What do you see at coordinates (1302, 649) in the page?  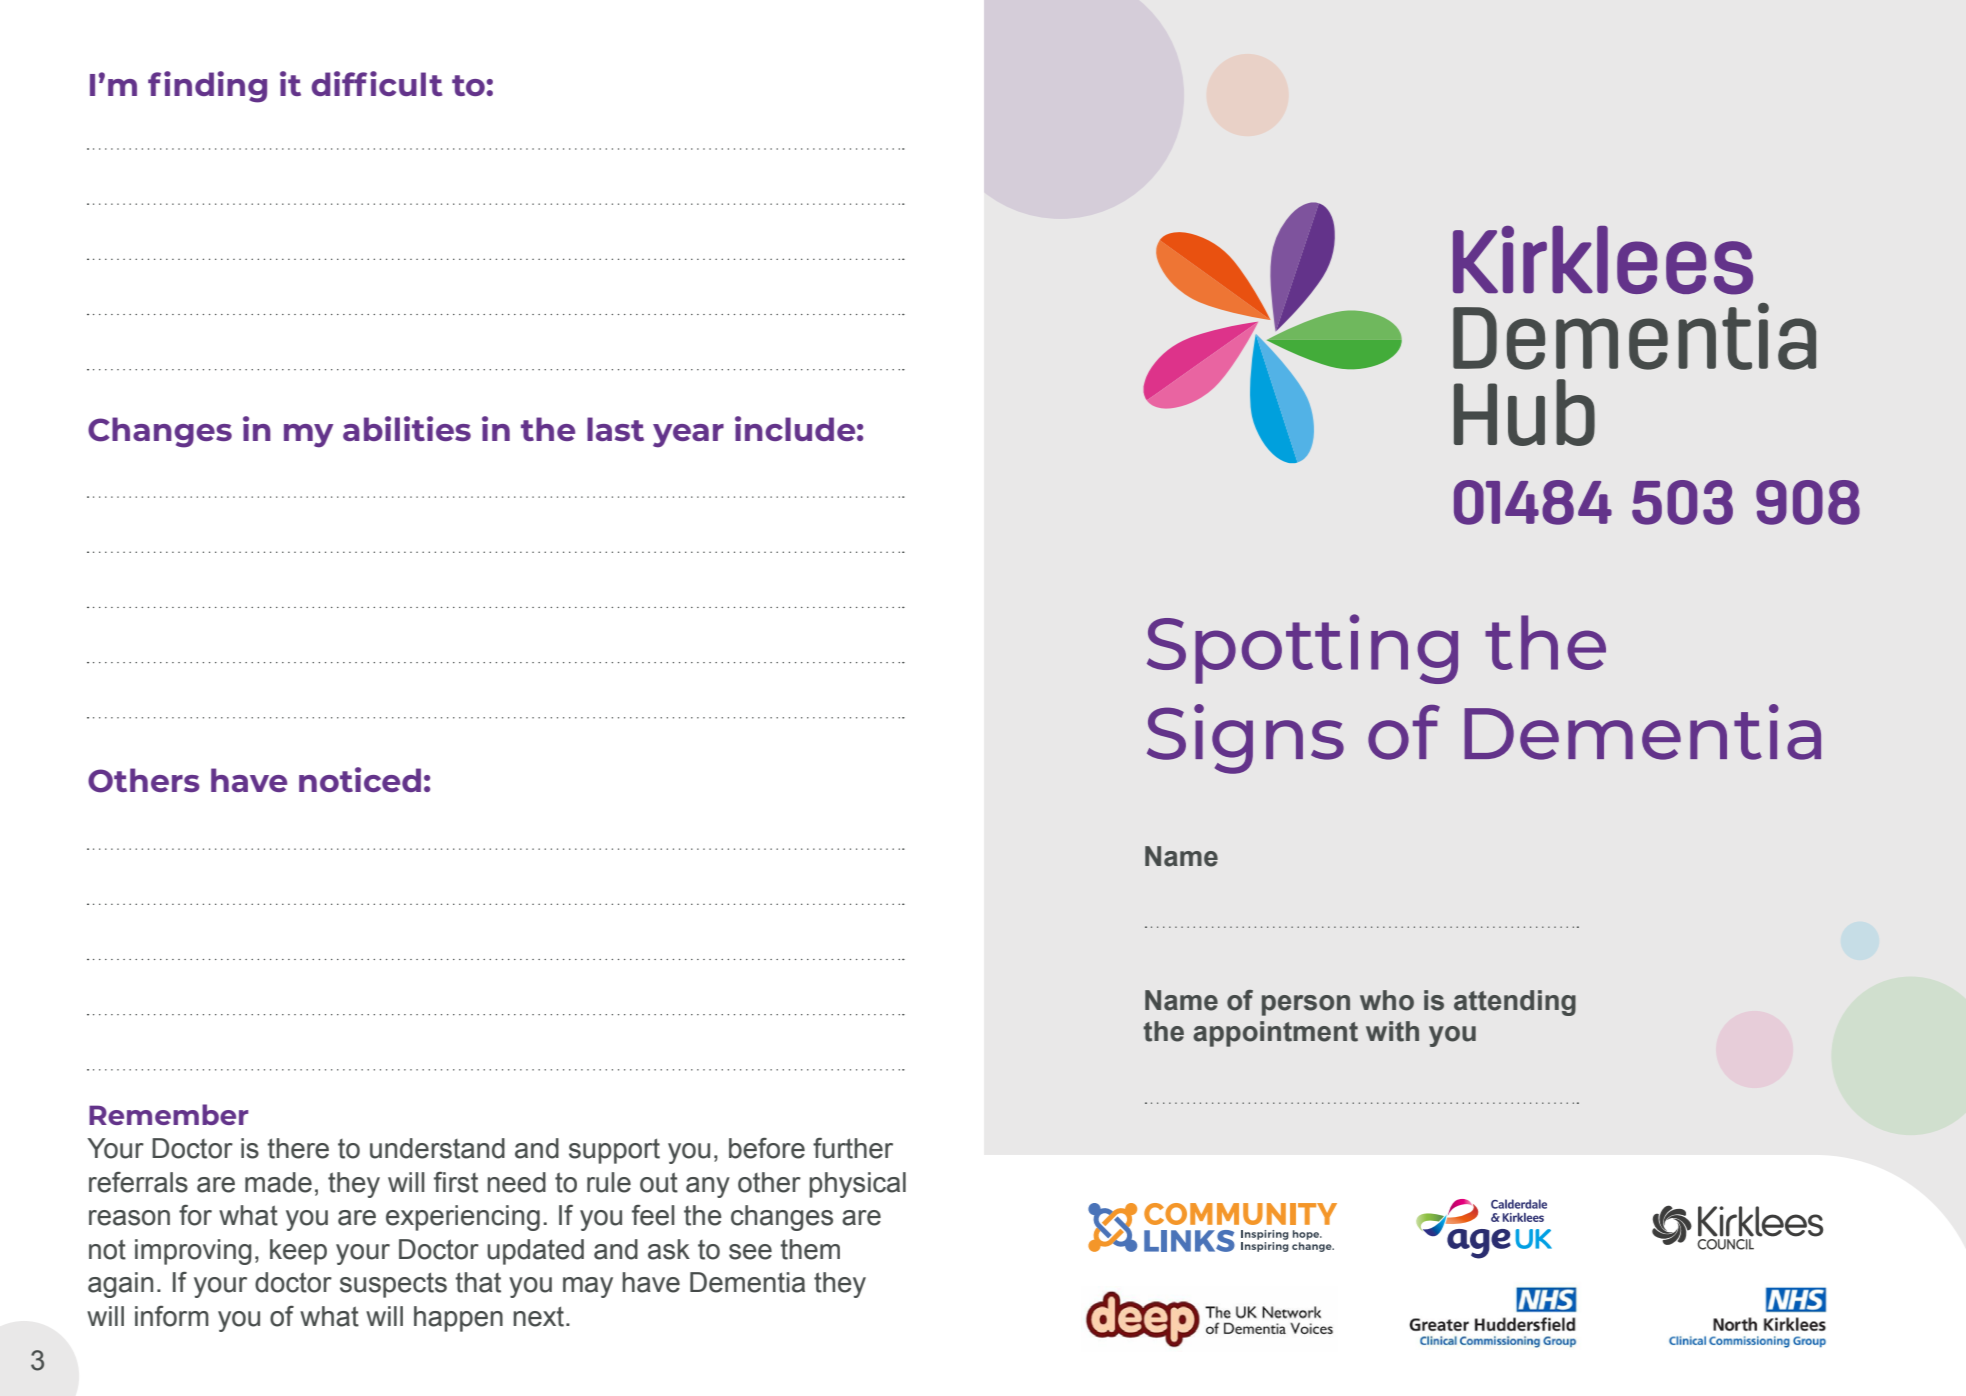 I see `Spotting` at bounding box center [1302, 649].
